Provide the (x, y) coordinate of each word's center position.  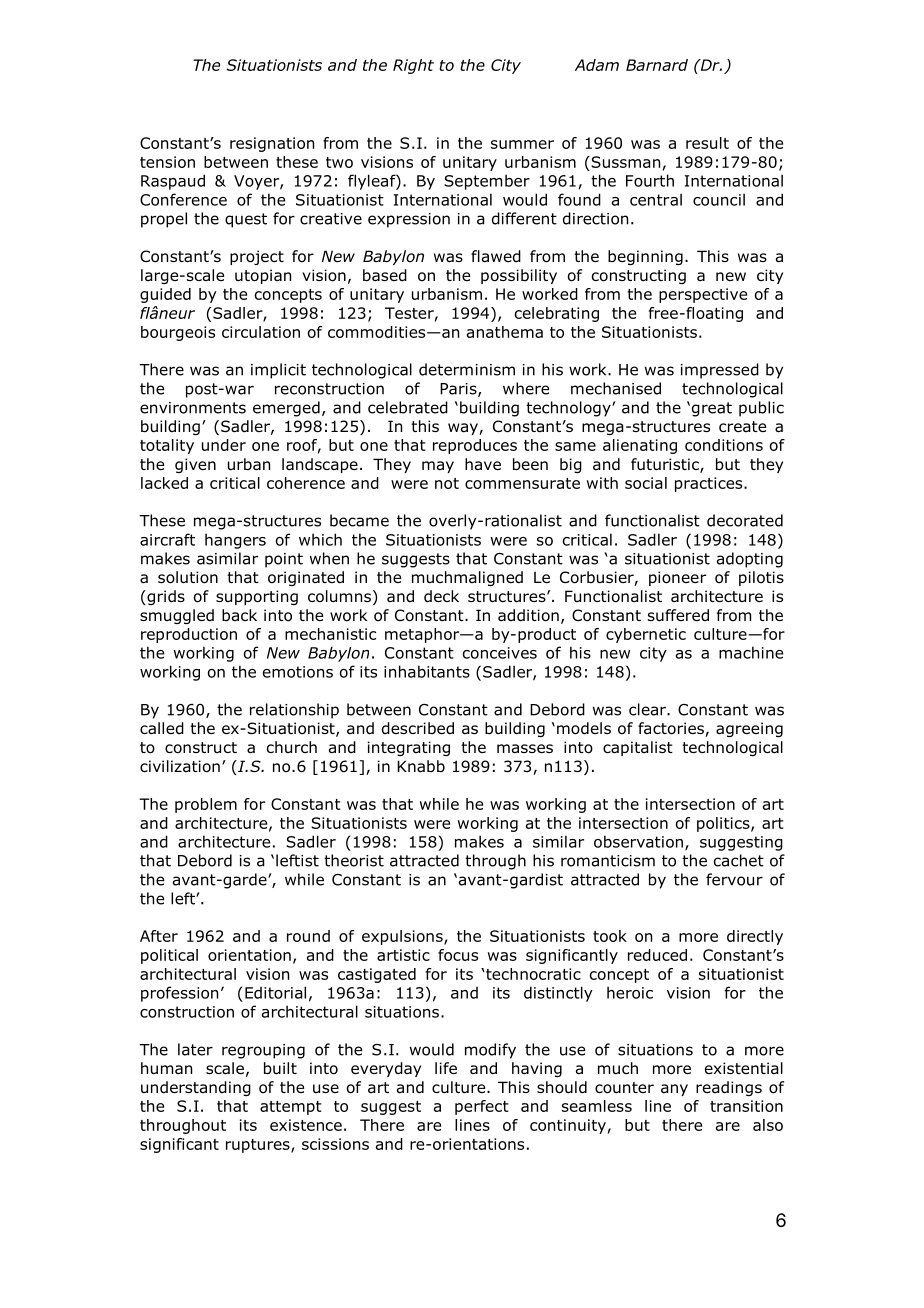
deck (441, 596)
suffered (678, 615)
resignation (272, 144)
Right (413, 66)
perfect (481, 1107)
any (674, 1090)
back (239, 615)
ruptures (259, 1146)
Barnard (657, 65)
